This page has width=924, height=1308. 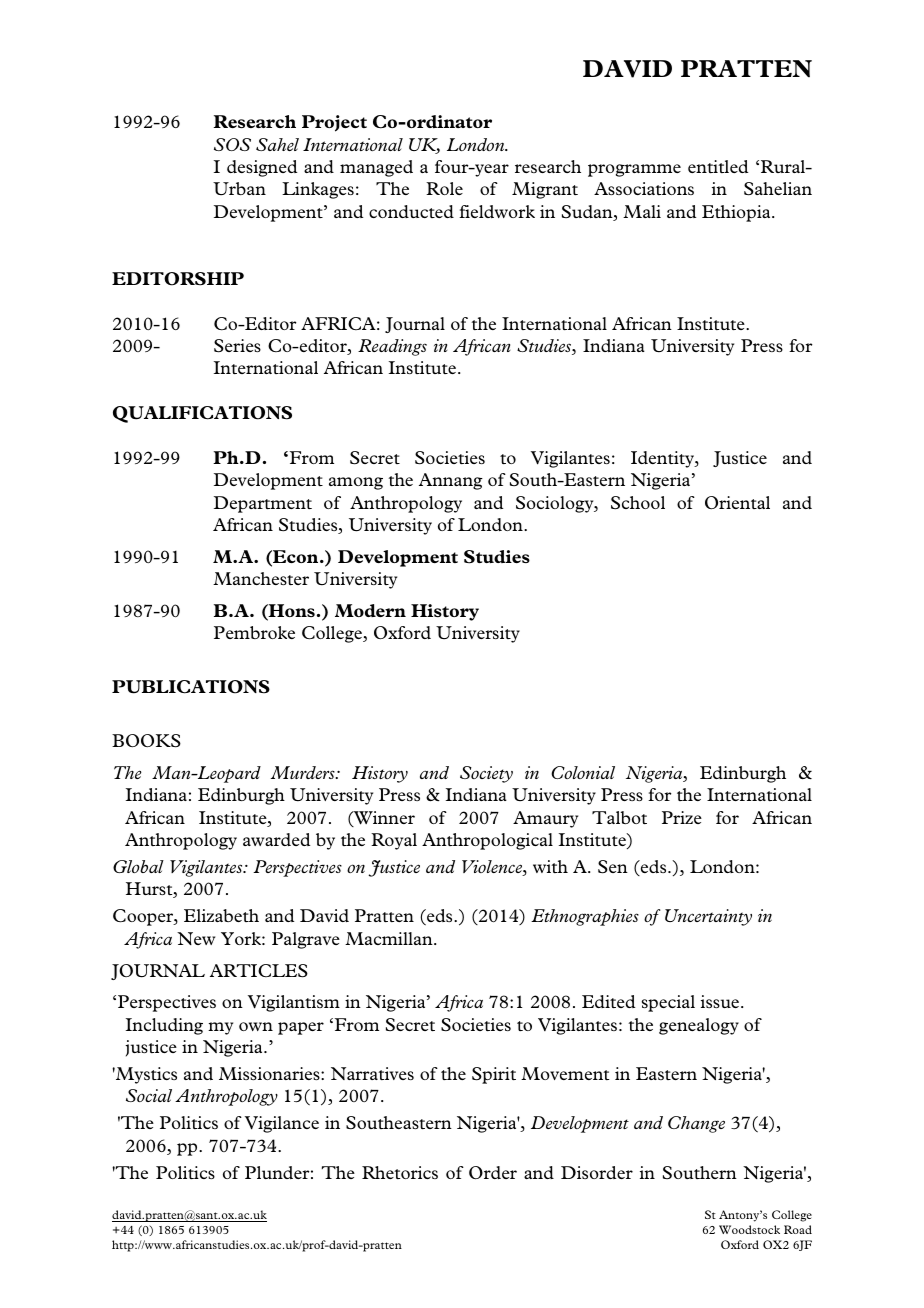 I want to click on Society, so click(x=486, y=774).
